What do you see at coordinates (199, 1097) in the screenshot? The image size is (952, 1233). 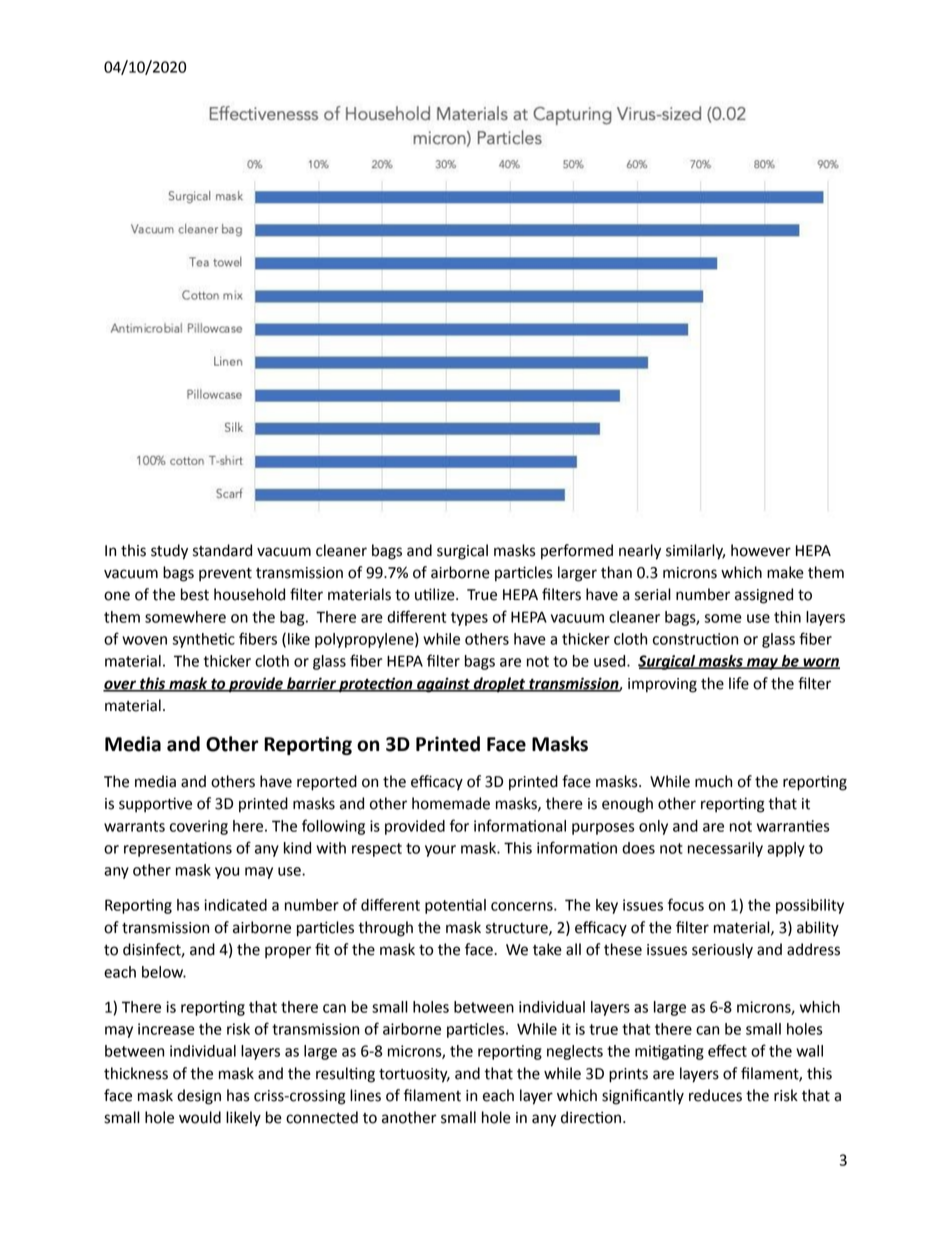 I see `design` at bounding box center [199, 1097].
